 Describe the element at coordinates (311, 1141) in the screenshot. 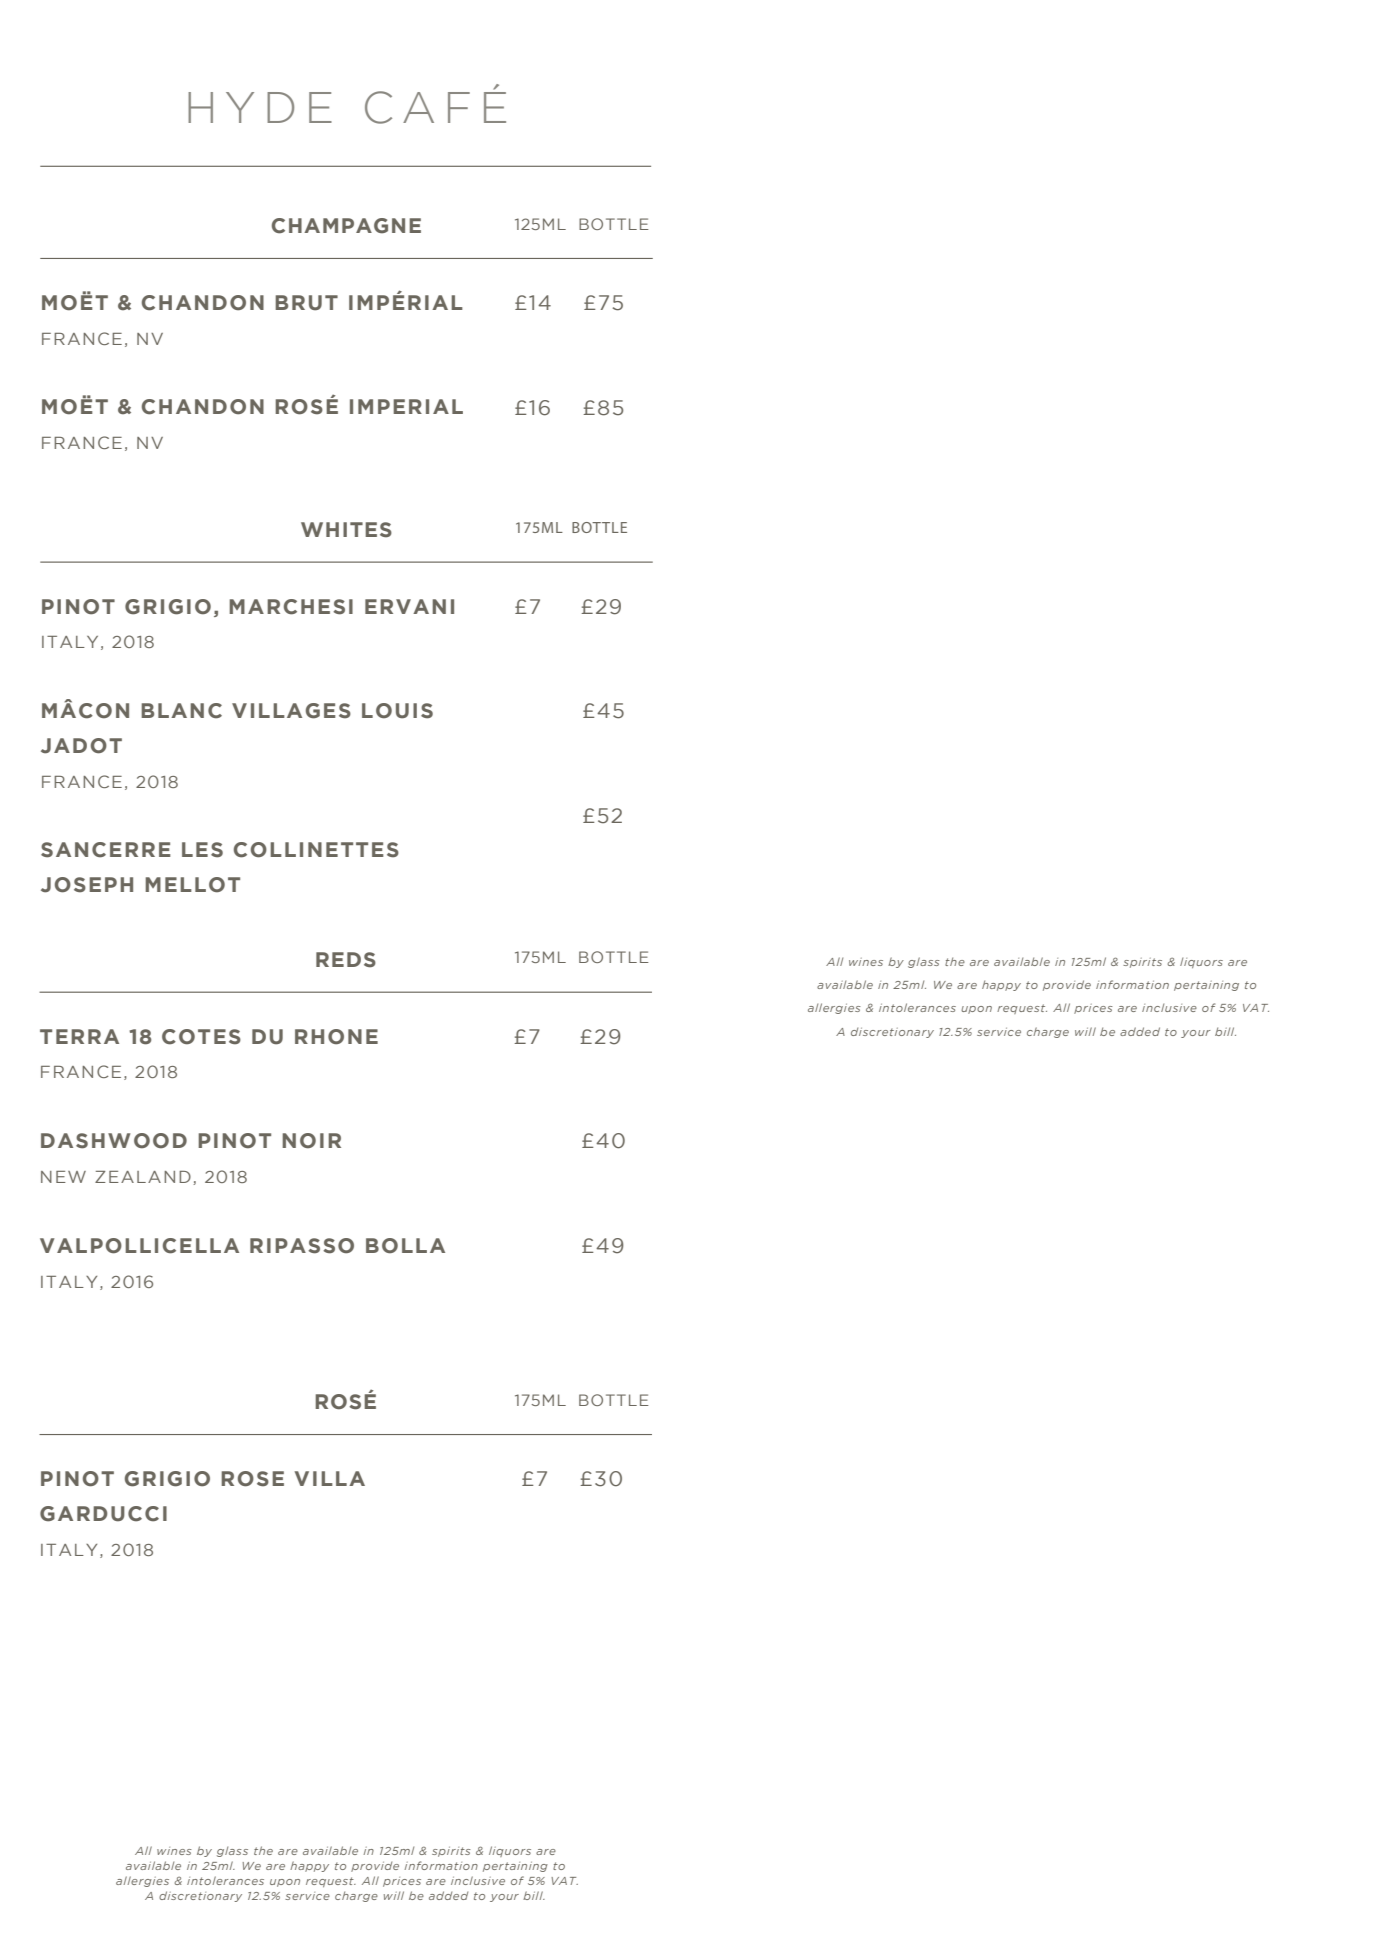

I see `NOIR` at that location.
